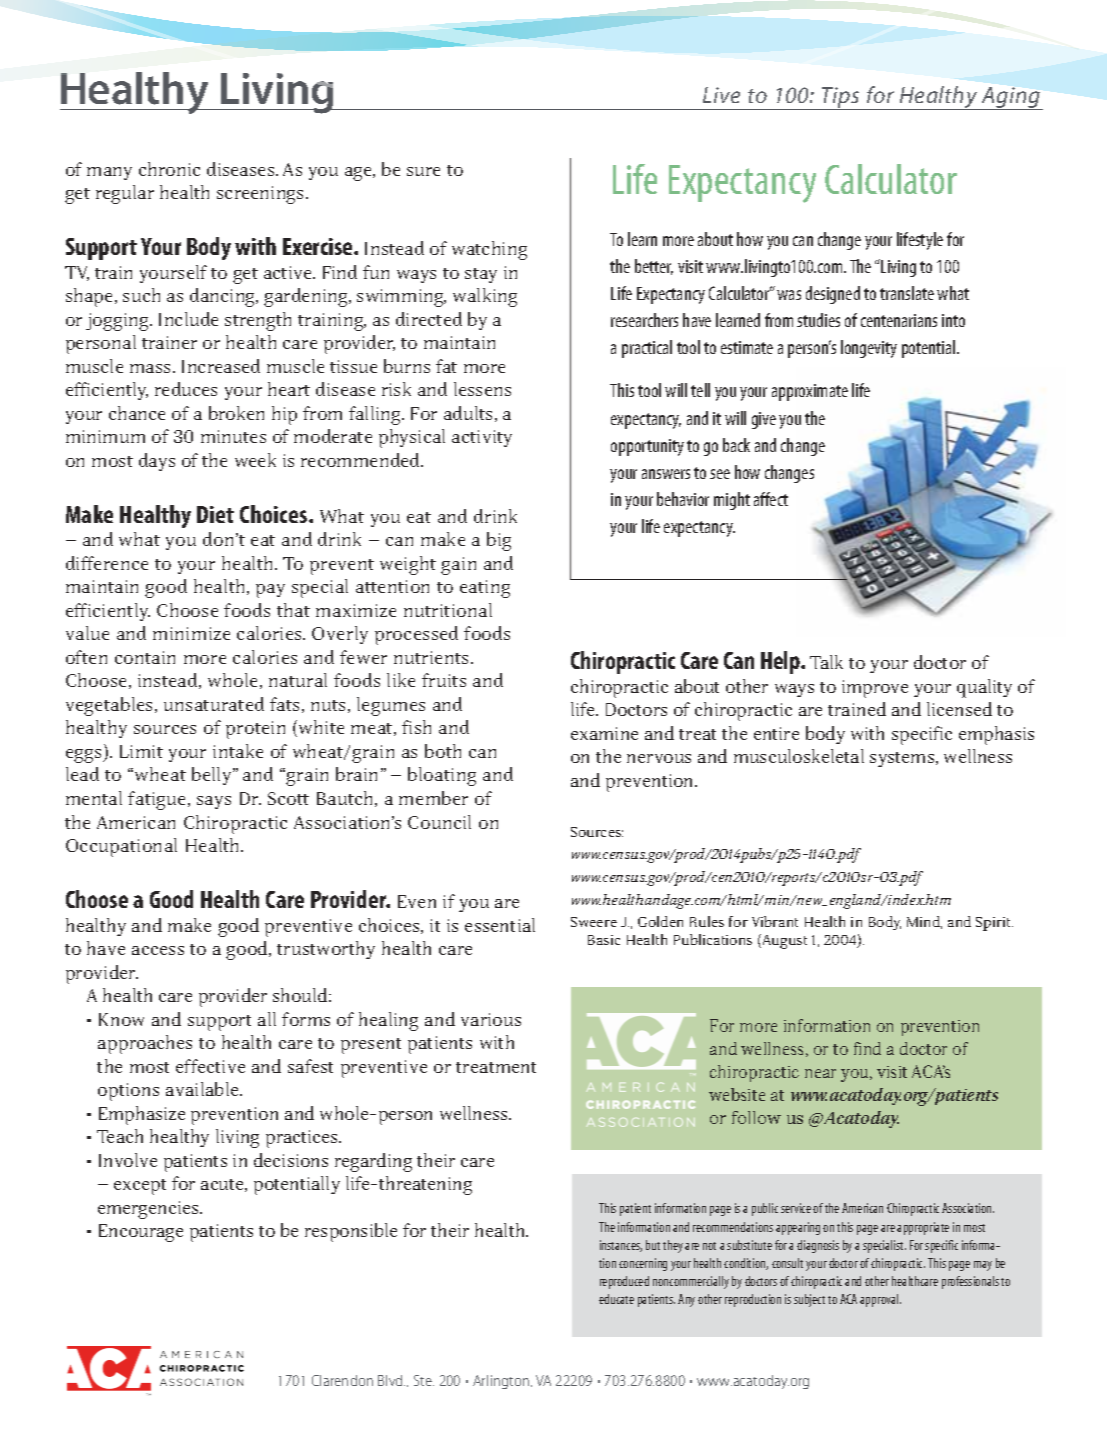  Describe the element at coordinates (158, 950) in the document. I see `access` at that location.
